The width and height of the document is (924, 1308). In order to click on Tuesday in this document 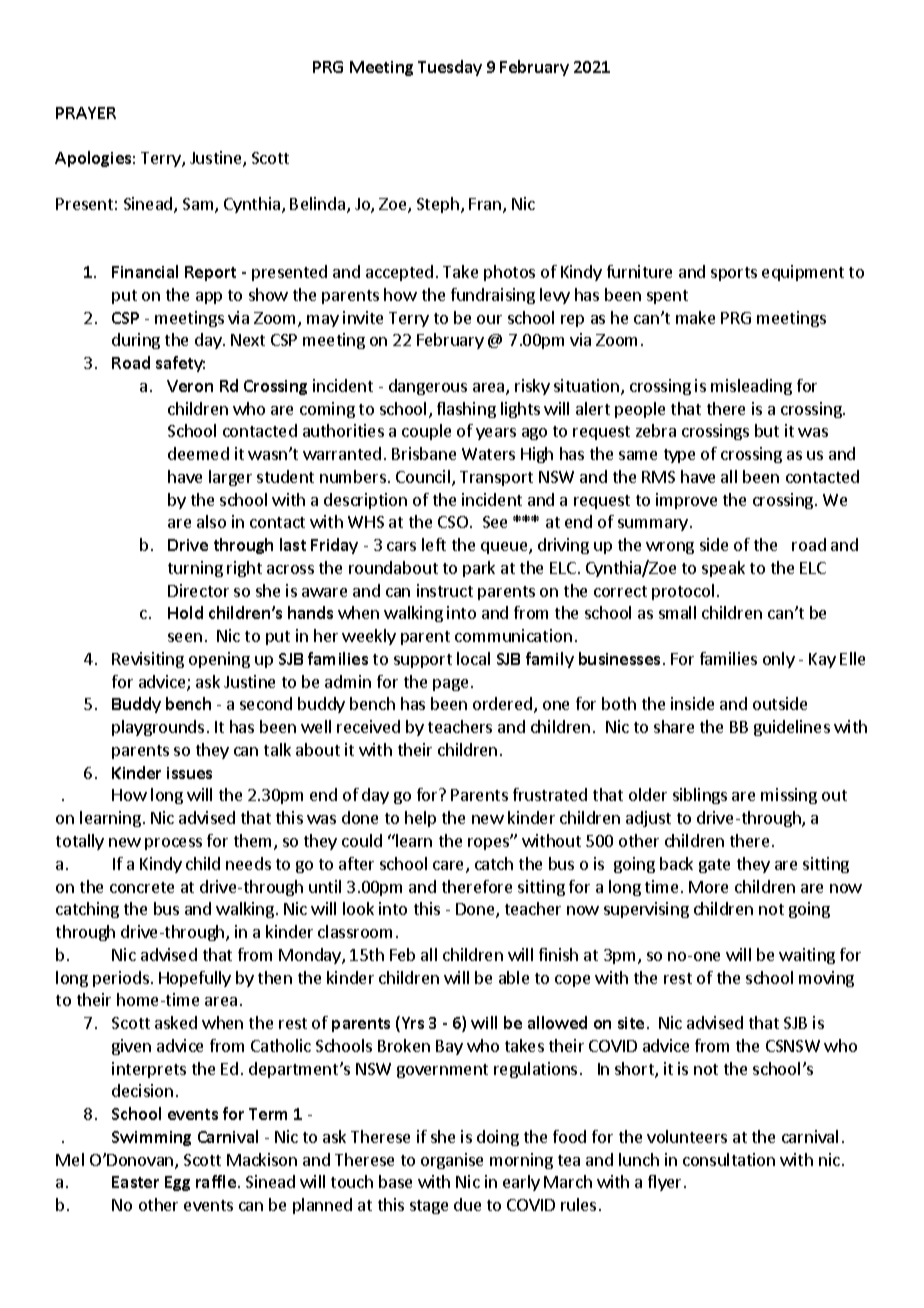, I will do `click(450, 68)`.
